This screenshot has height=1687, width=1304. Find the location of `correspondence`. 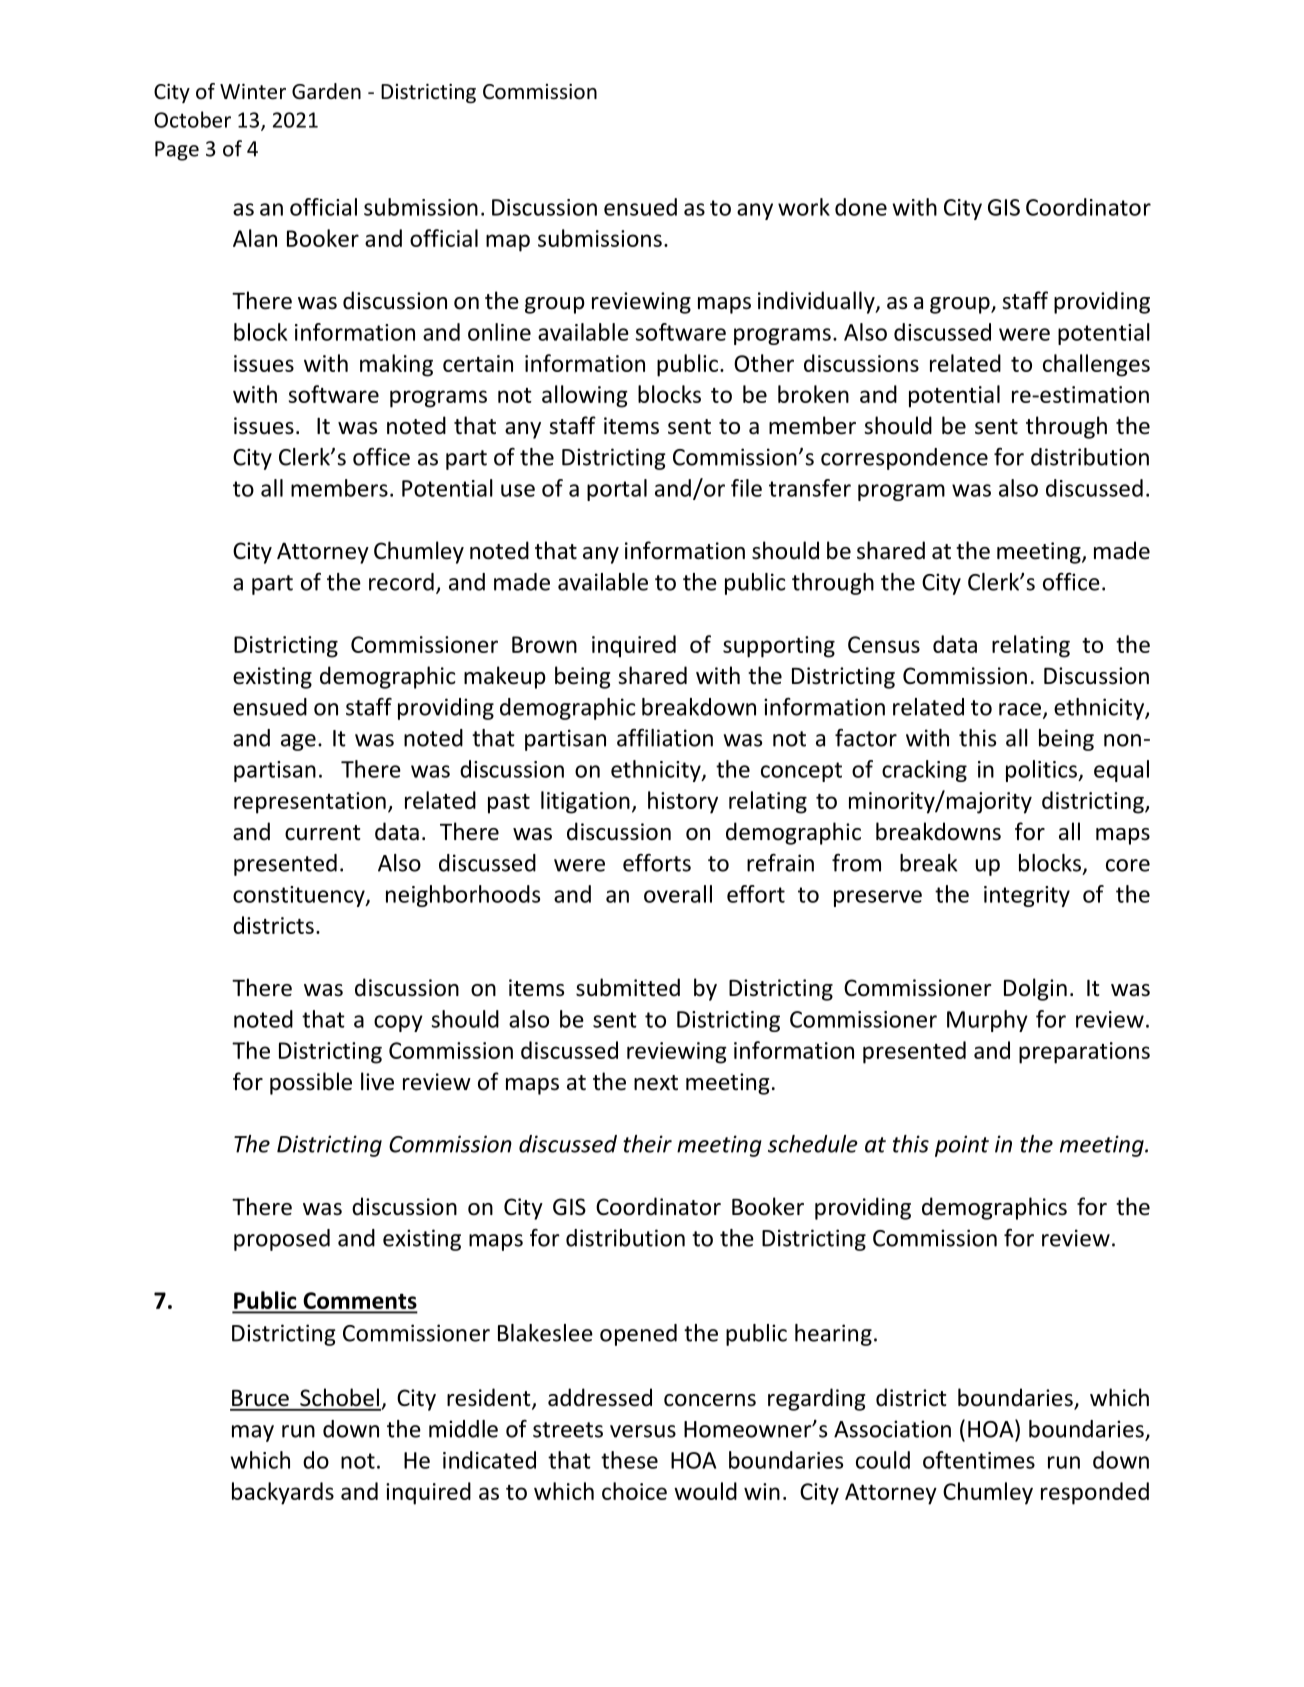

correspondence is located at coordinates (904, 459).
